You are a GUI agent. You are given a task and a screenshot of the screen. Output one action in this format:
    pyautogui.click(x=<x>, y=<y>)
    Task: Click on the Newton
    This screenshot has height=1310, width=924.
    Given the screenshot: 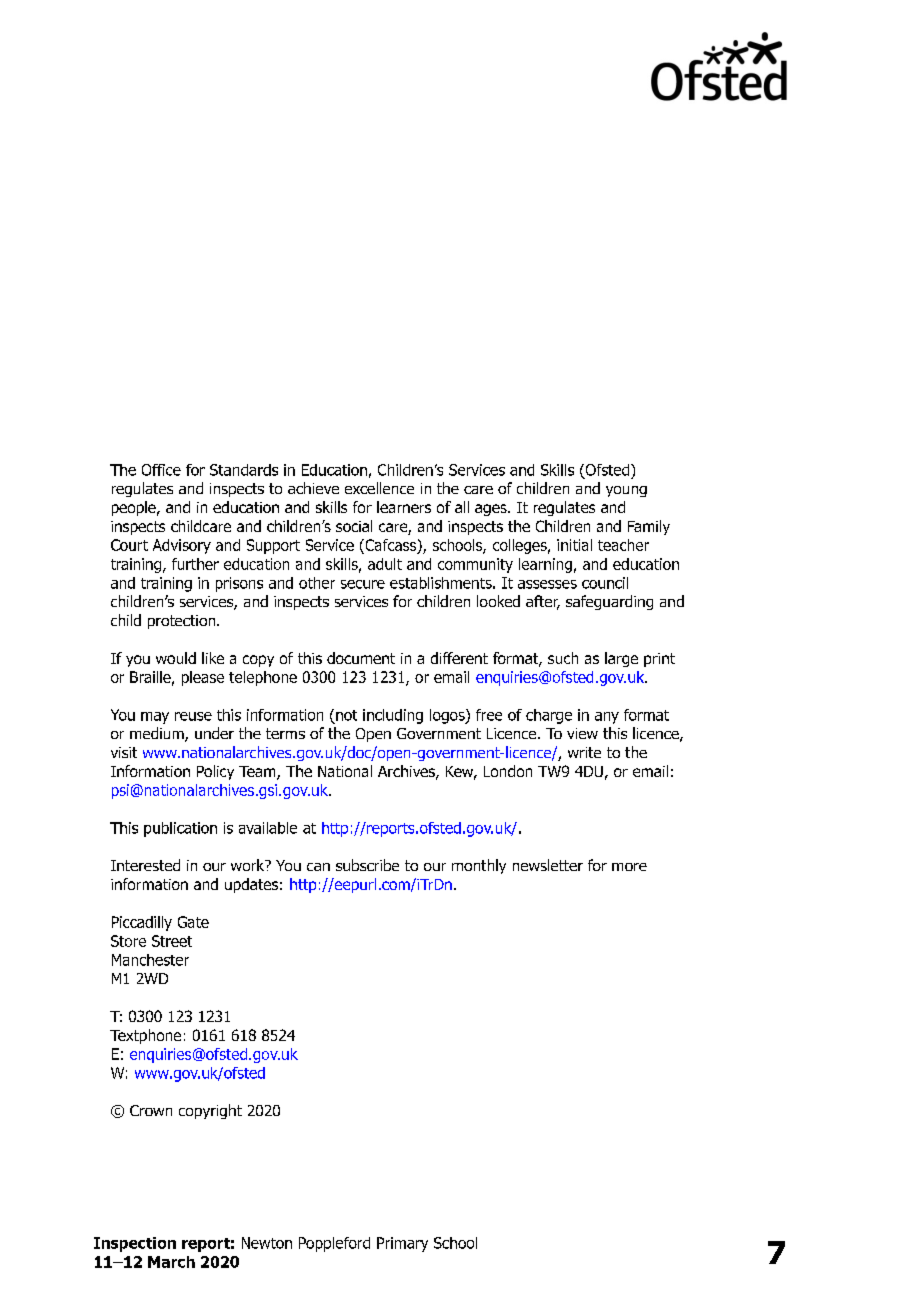 What is the action you would take?
    pyautogui.click(x=267, y=1243)
